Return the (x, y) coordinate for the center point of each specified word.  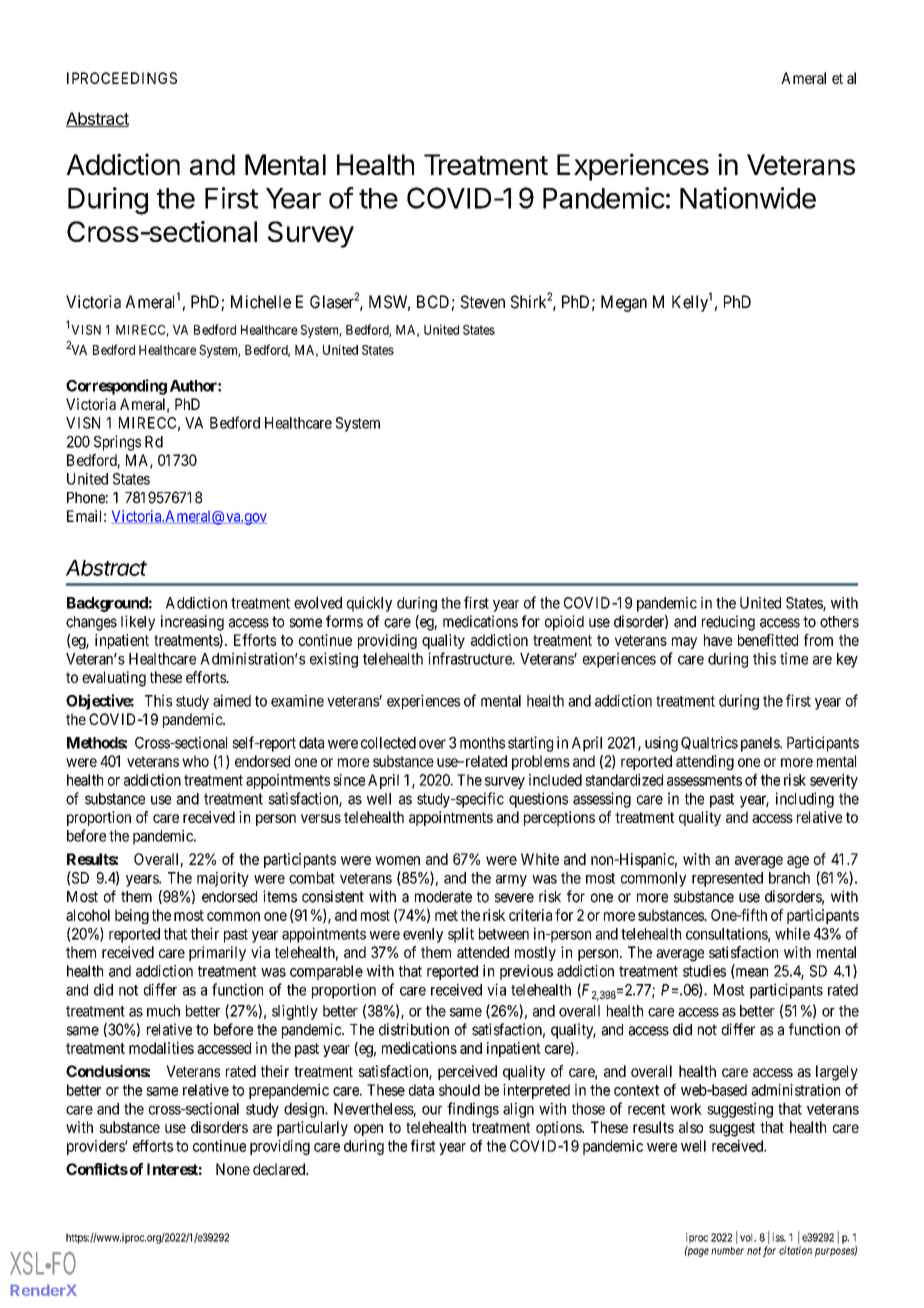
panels (761, 744)
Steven (483, 302)
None (233, 1169)
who (195, 761)
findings (473, 1110)
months (482, 743)
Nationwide (748, 198)
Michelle (261, 302)
